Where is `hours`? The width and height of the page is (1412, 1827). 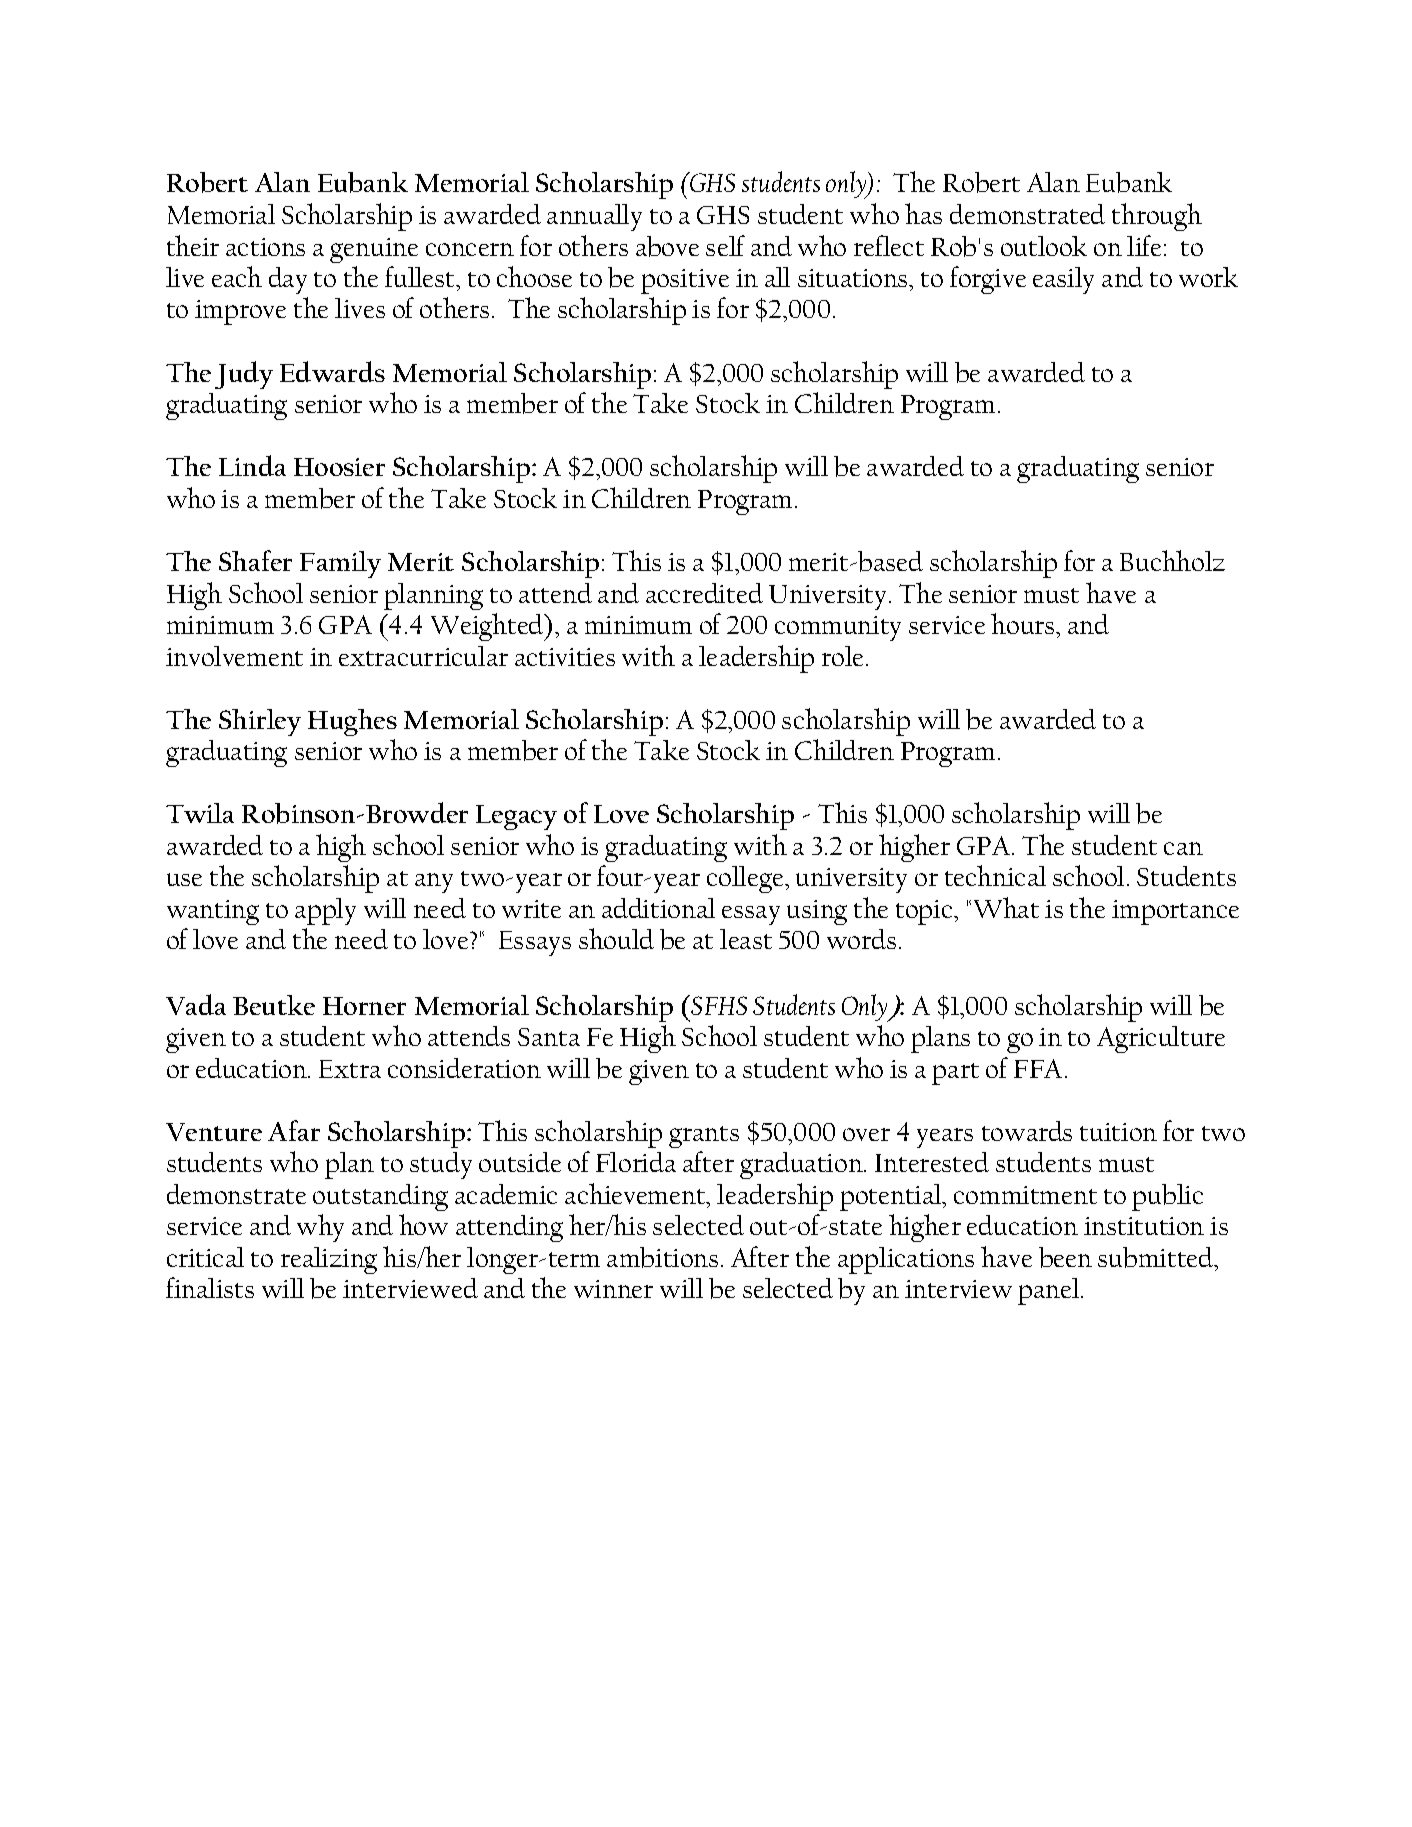 hours is located at coordinates (1024, 623).
